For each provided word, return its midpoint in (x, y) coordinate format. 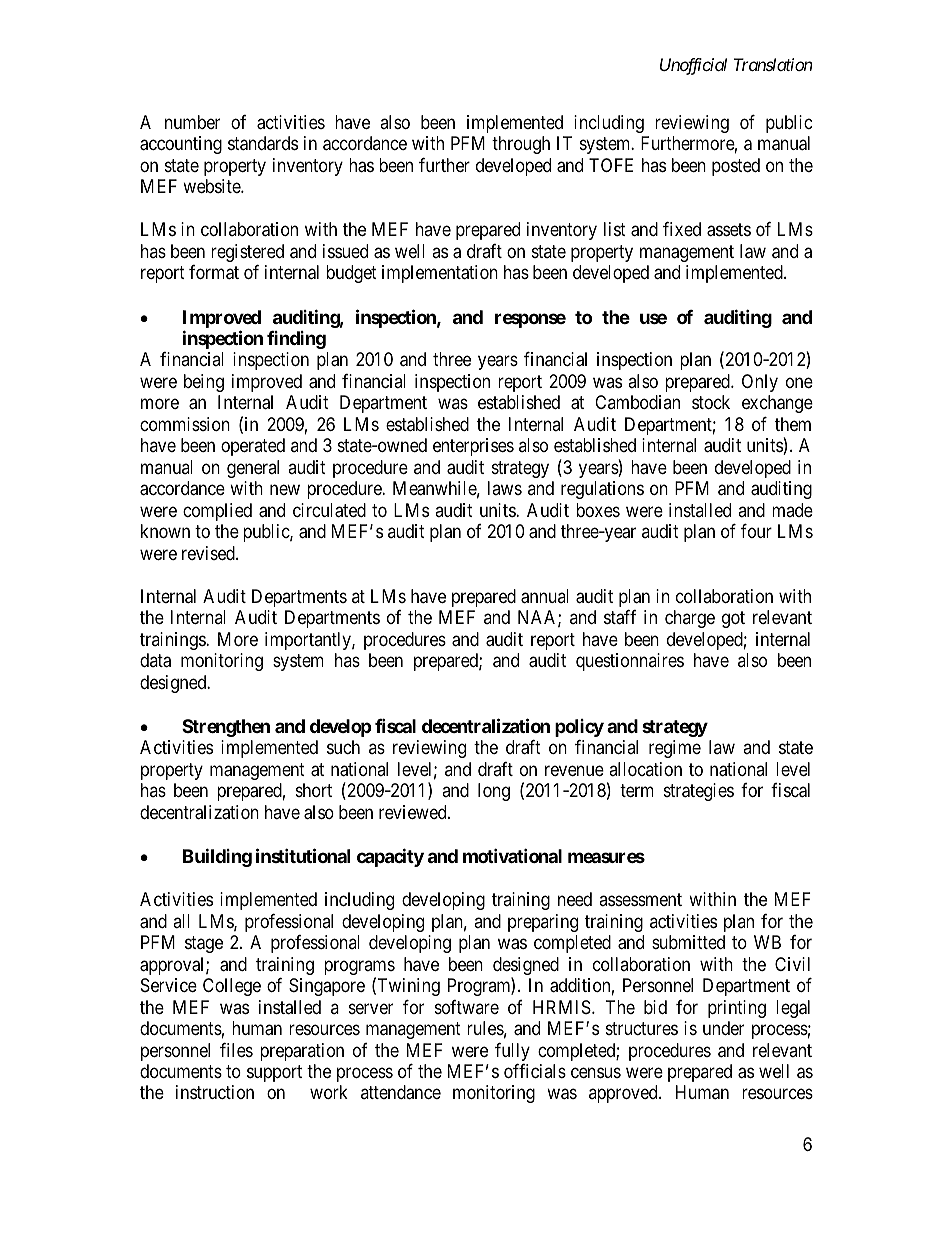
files (236, 1050)
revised (209, 553)
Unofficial (693, 66)
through (521, 145)
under (723, 1028)
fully (512, 1052)
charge (690, 619)
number (192, 122)
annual (545, 596)
